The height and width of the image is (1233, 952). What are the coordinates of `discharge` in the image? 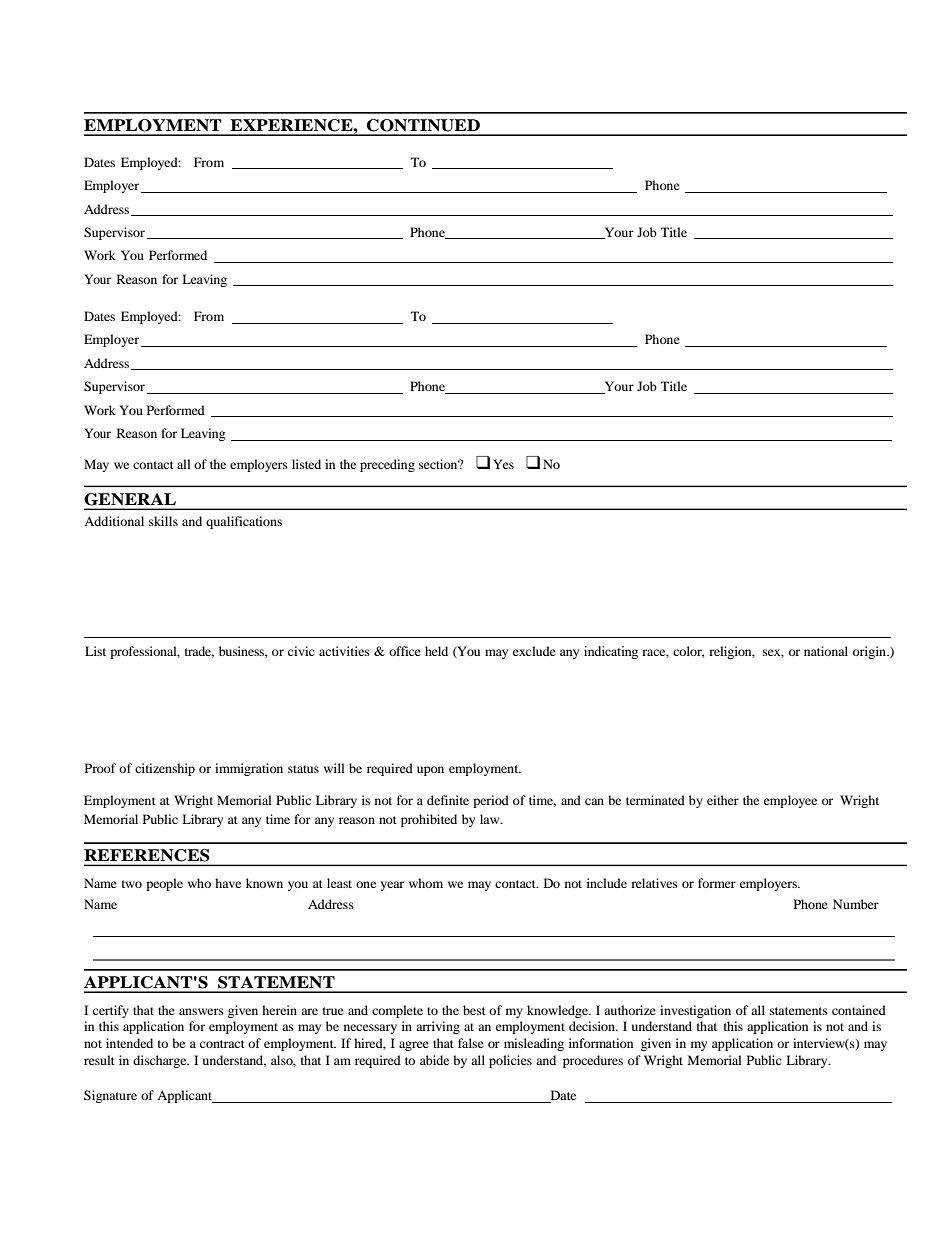 It's located at (161, 1061).
